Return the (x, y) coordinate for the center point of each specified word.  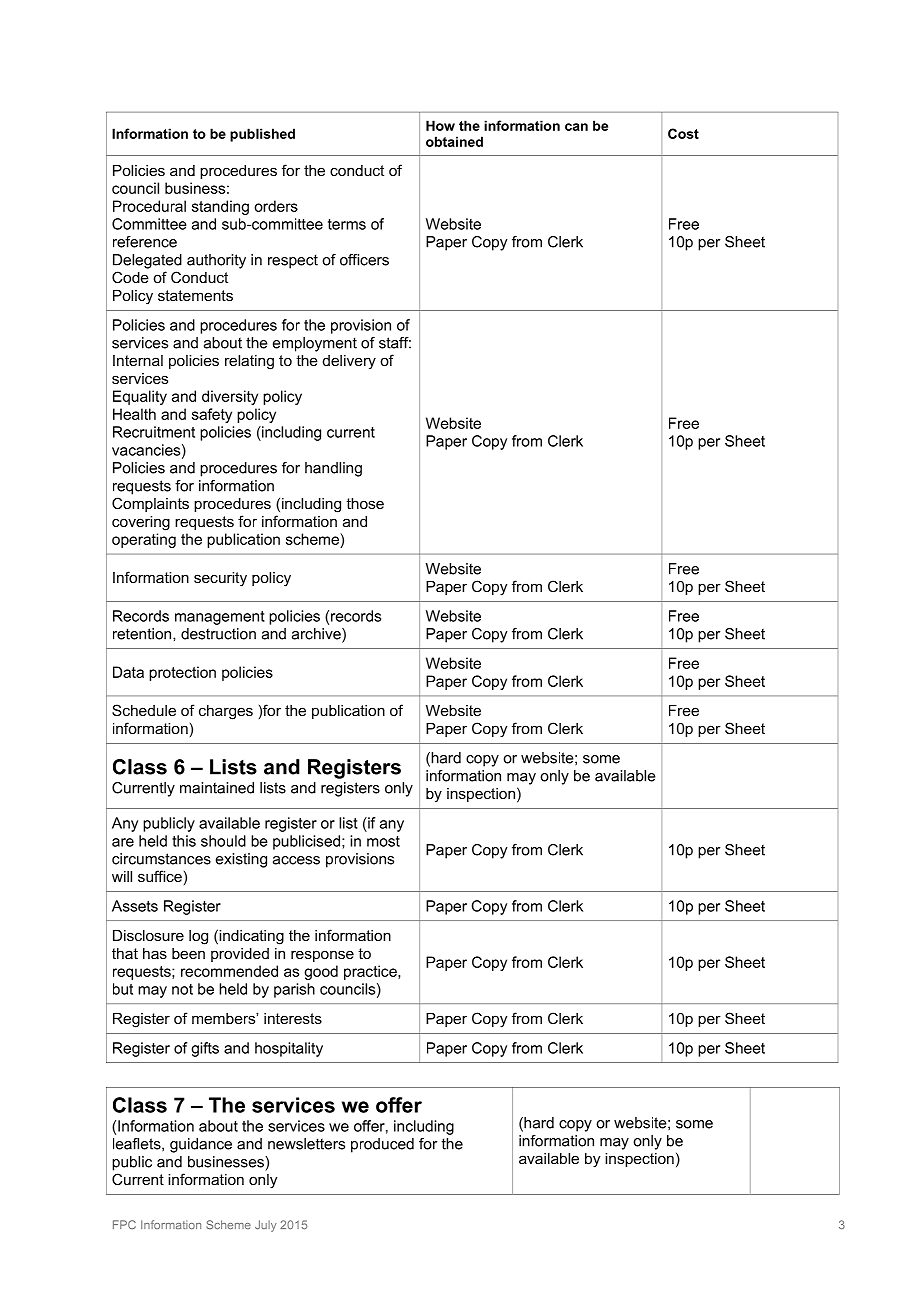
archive (317, 635)
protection (182, 673)
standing (220, 207)
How (440, 125)
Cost (683, 133)
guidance (201, 1145)
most (383, 841)
